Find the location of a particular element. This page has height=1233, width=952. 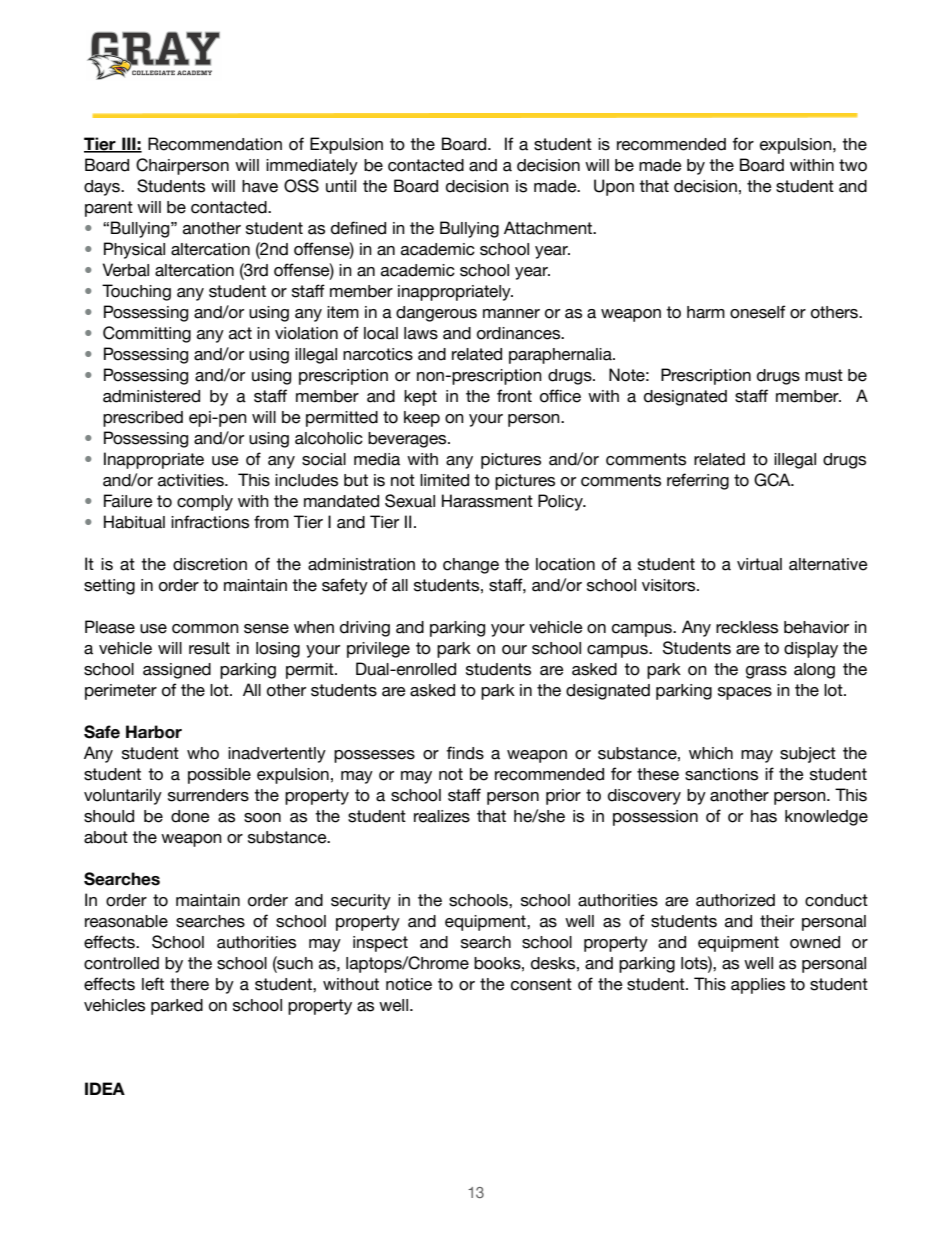

consent is located at coordinates (541, 984).
